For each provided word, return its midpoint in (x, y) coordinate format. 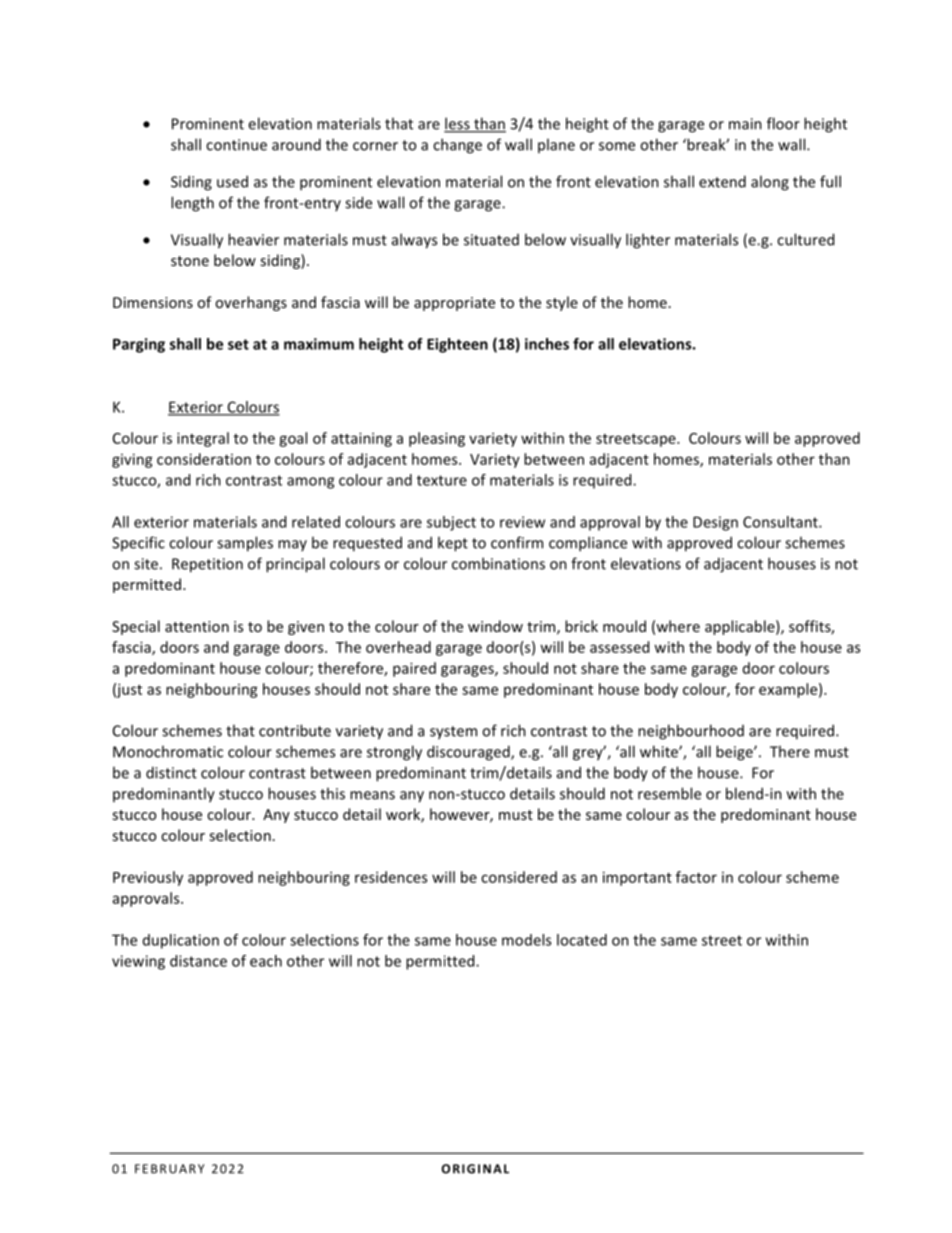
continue (236, 145)
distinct (171, 772)
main (745, 124)
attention (197, 626)
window (495, 626)
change (457, 146)
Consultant (781, 522)
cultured (805, 239)
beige (735, 753)
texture (442, 480)
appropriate (454, 304)
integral (203, 439)
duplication (181, 941)
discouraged (469, 753)
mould (624, 626)
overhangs (251, 303)
